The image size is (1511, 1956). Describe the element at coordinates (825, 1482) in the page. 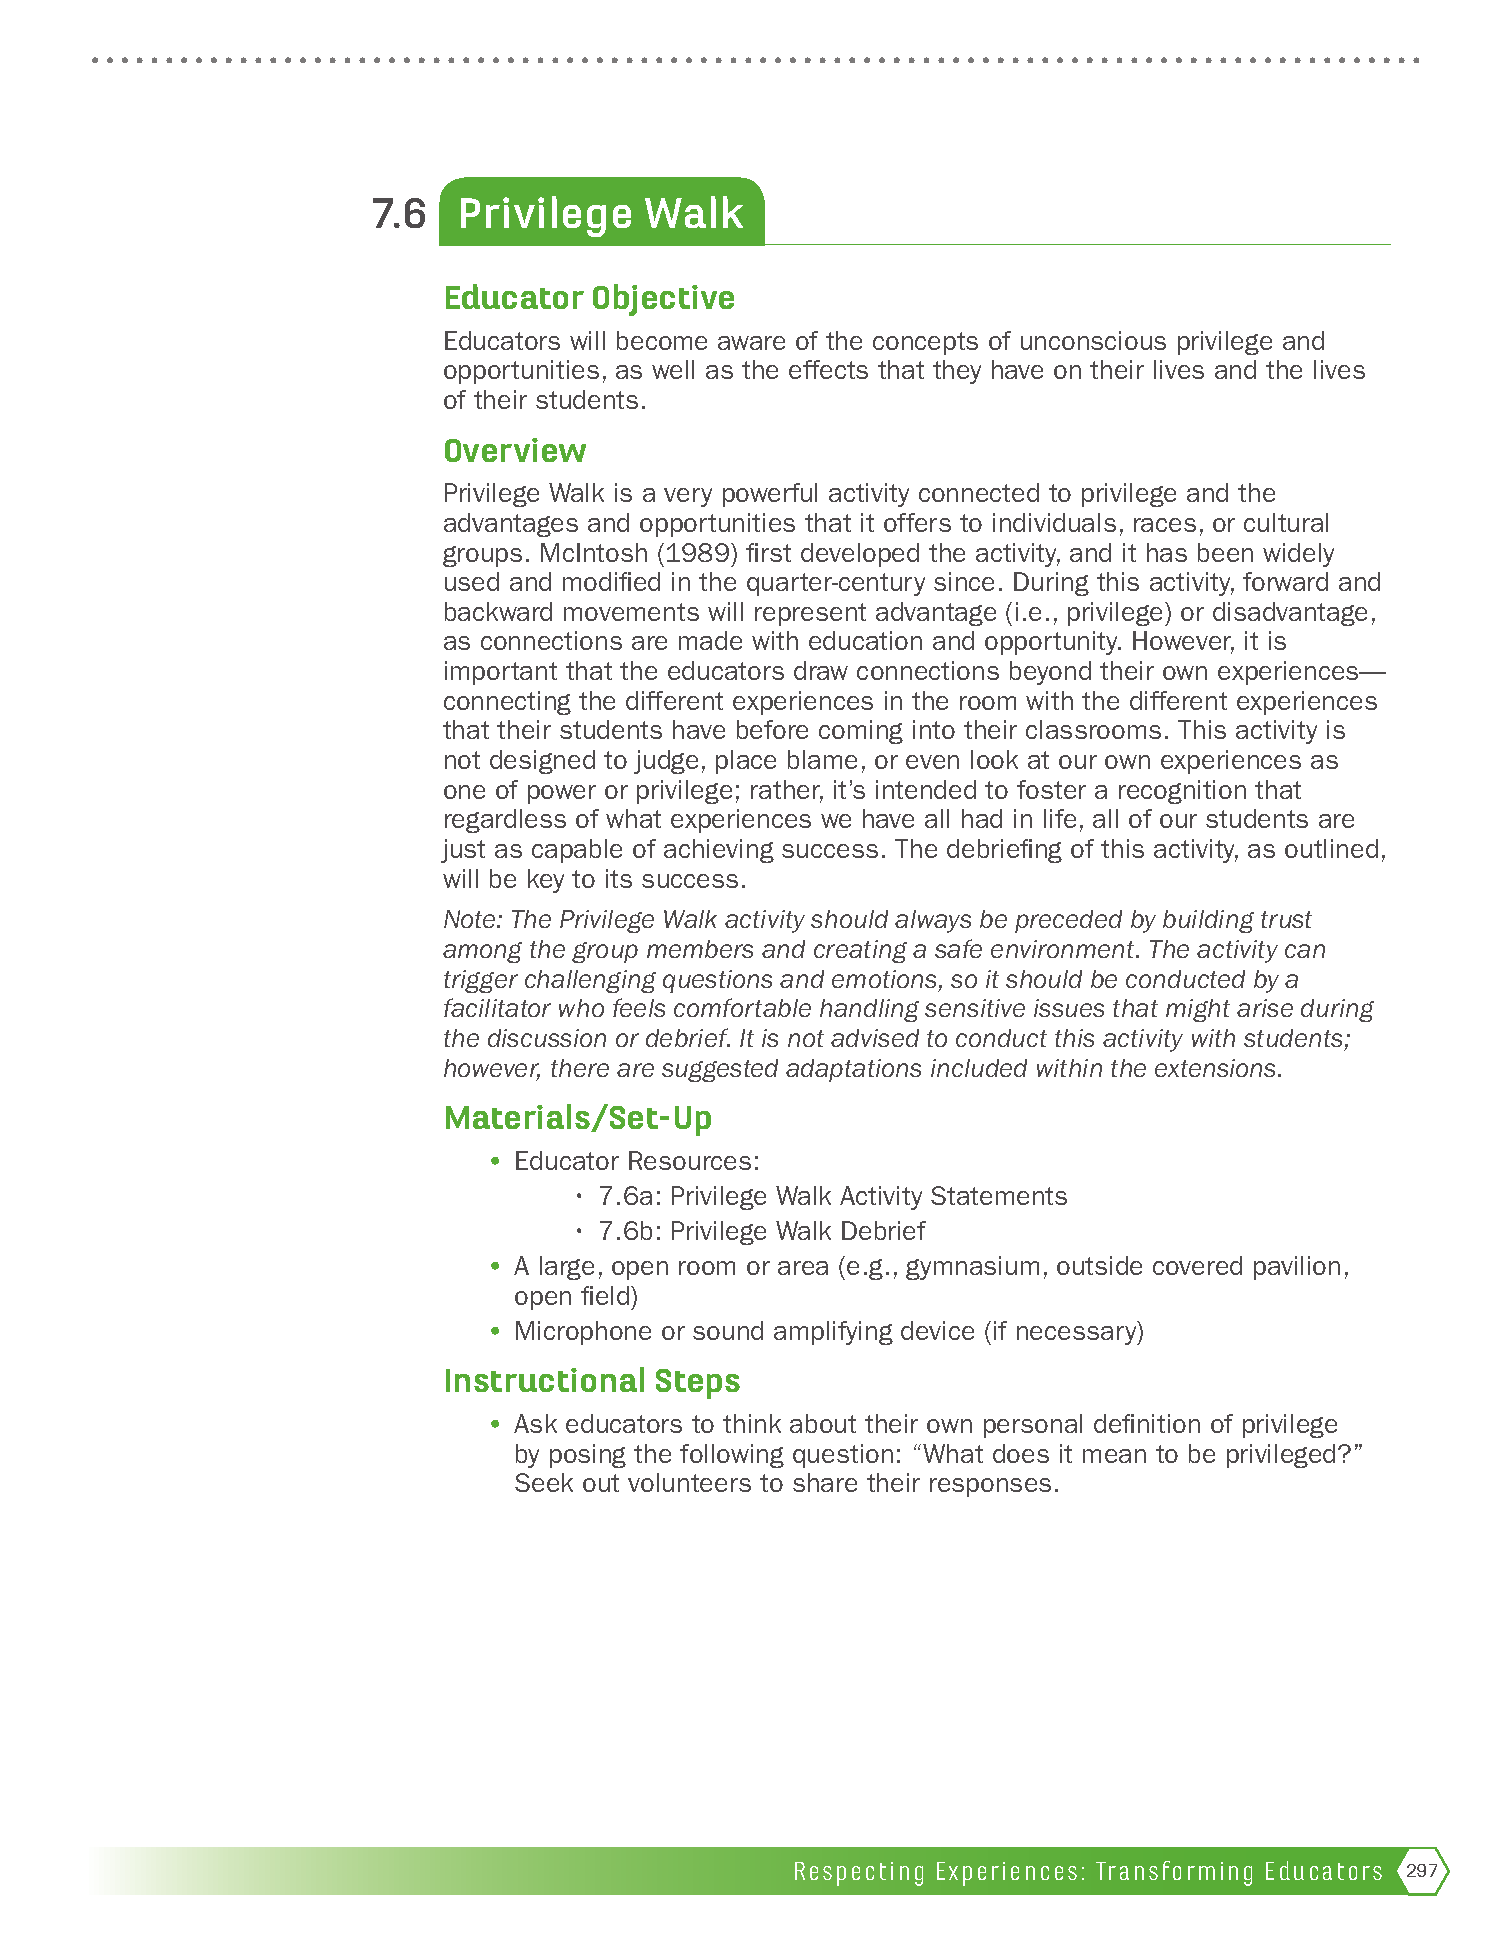

I see `share` at that location.
